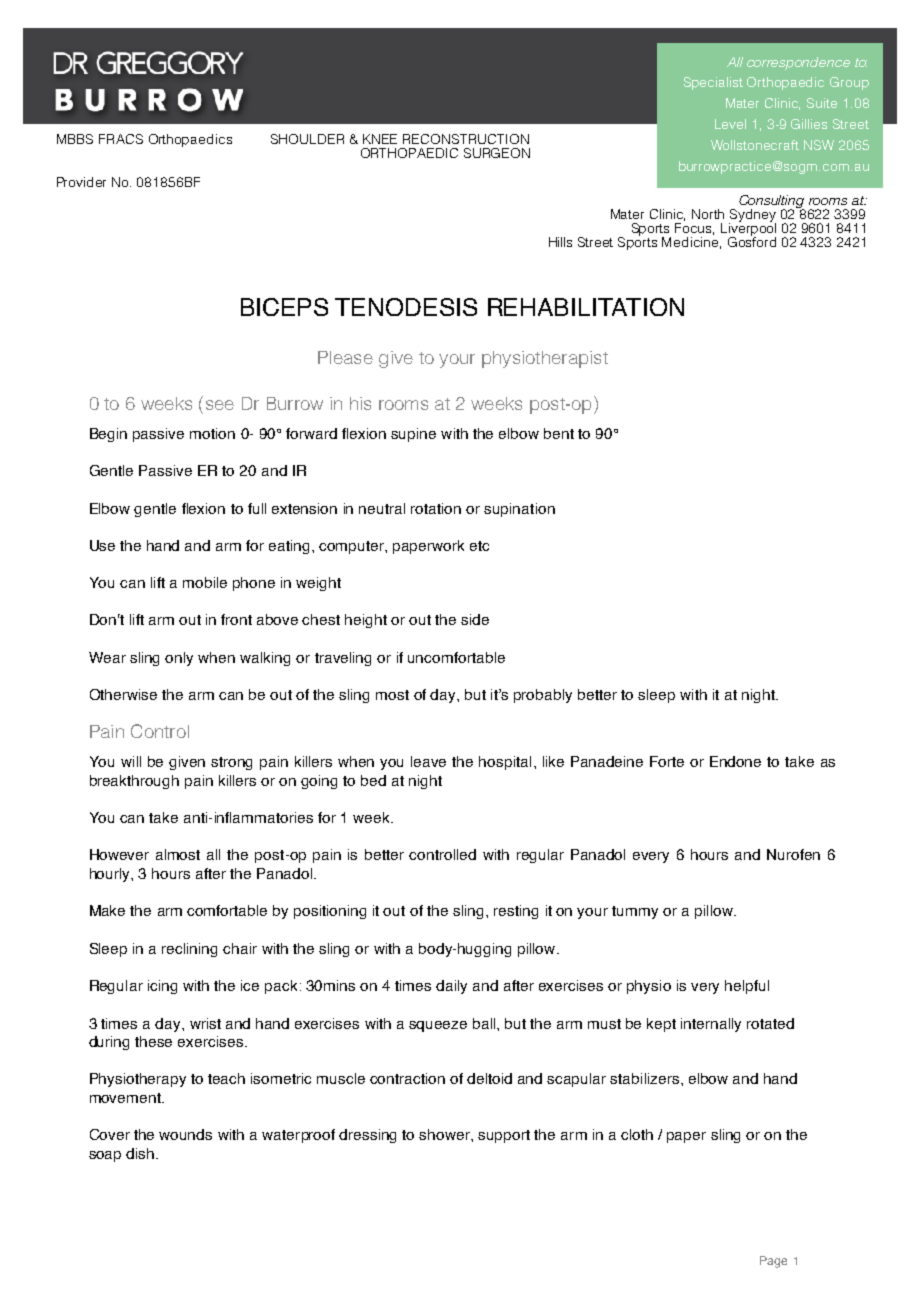 The width and height of the screenshot is (924, 1308). I want to click on RECONSTRUCTION, so click(466, 139).
